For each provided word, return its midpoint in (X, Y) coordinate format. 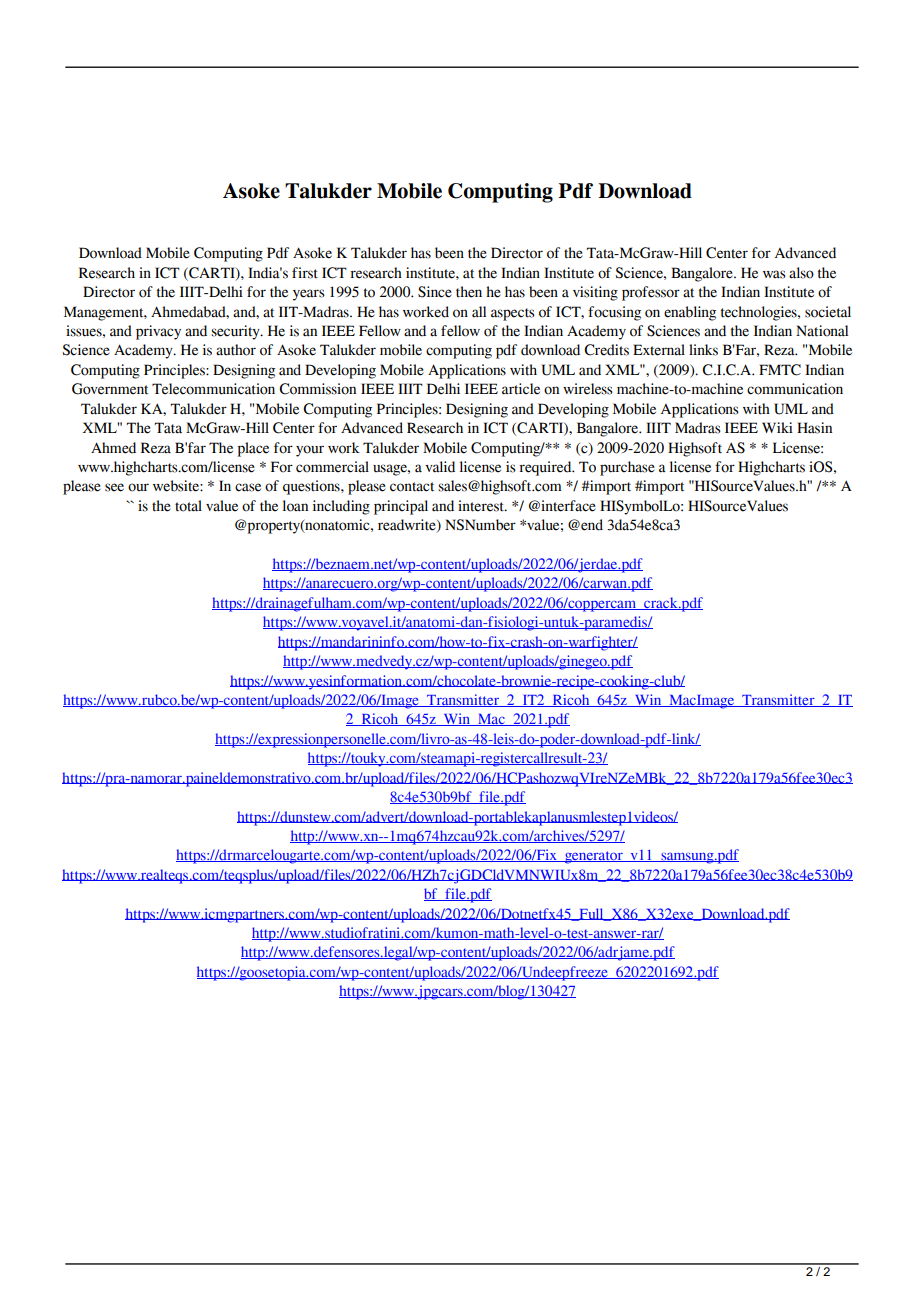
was (774, 274)
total (188, 506)
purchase (627, 468)
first (305, 273)
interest (482, 506)
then (469, 292)
